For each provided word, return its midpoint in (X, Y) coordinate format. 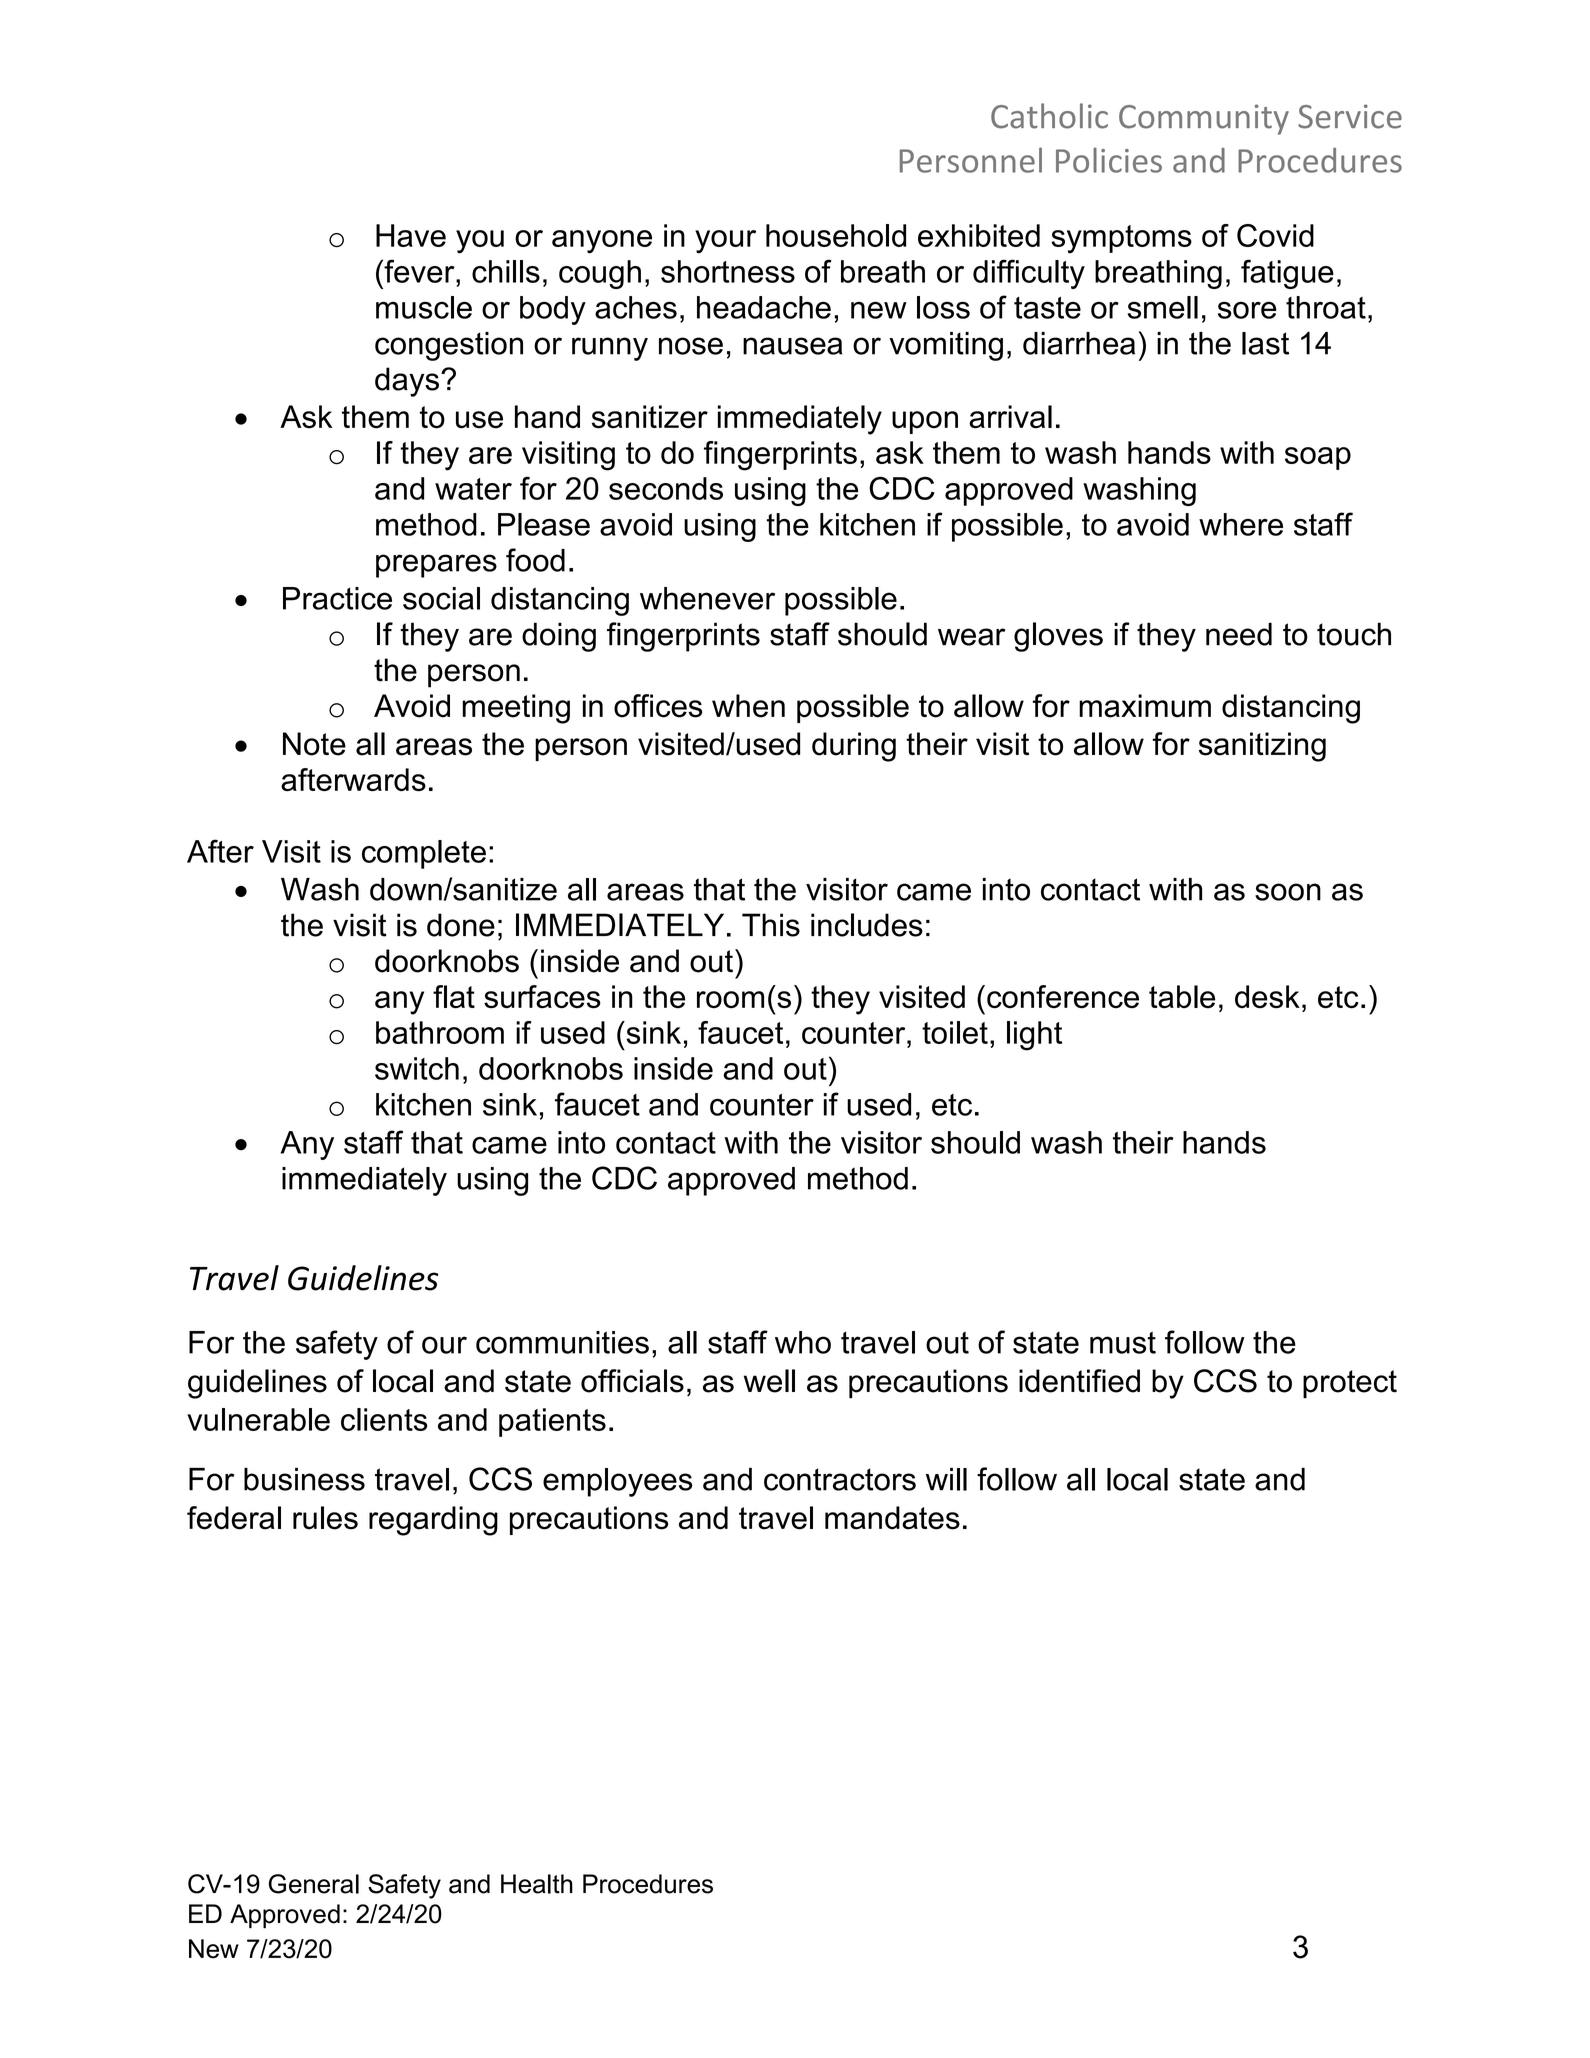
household (836, 235)
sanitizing (1262, 747)
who (803, 1342)
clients (384, 1419)
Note (314, 744)
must (1123, 1342)
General (314, 1884)
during (854, 747)
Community (1204, 119)
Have (411, 235)
